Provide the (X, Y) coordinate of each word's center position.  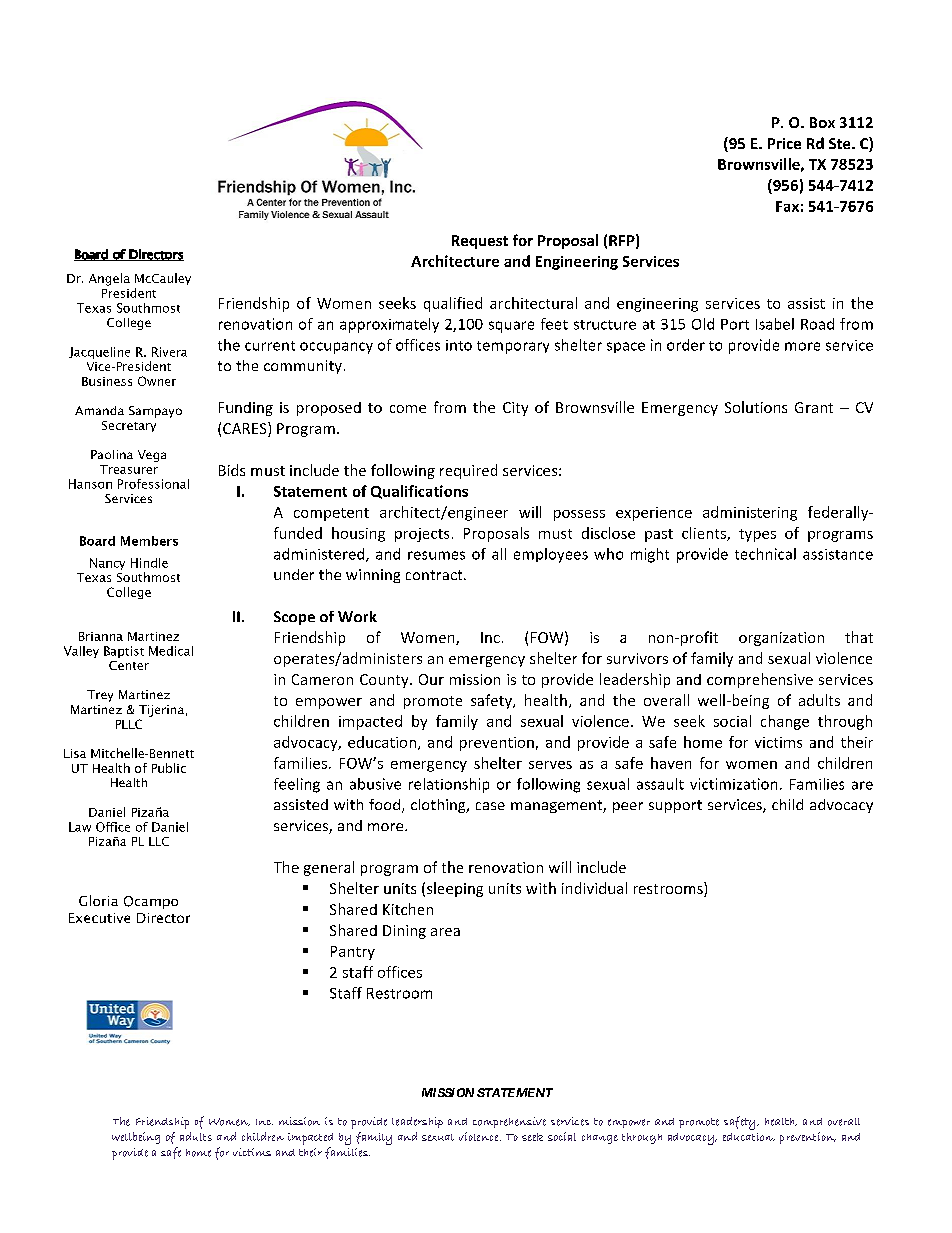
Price (784, 143)
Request (480, 242)
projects (422, 535)
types (757, 535)
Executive (99, 918)
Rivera (169, 352)
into (459, 345)
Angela (109, 279)
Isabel (775, 324)
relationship (449, 785)
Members (149, 541)
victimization (733, 784)
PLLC (129, 724)
